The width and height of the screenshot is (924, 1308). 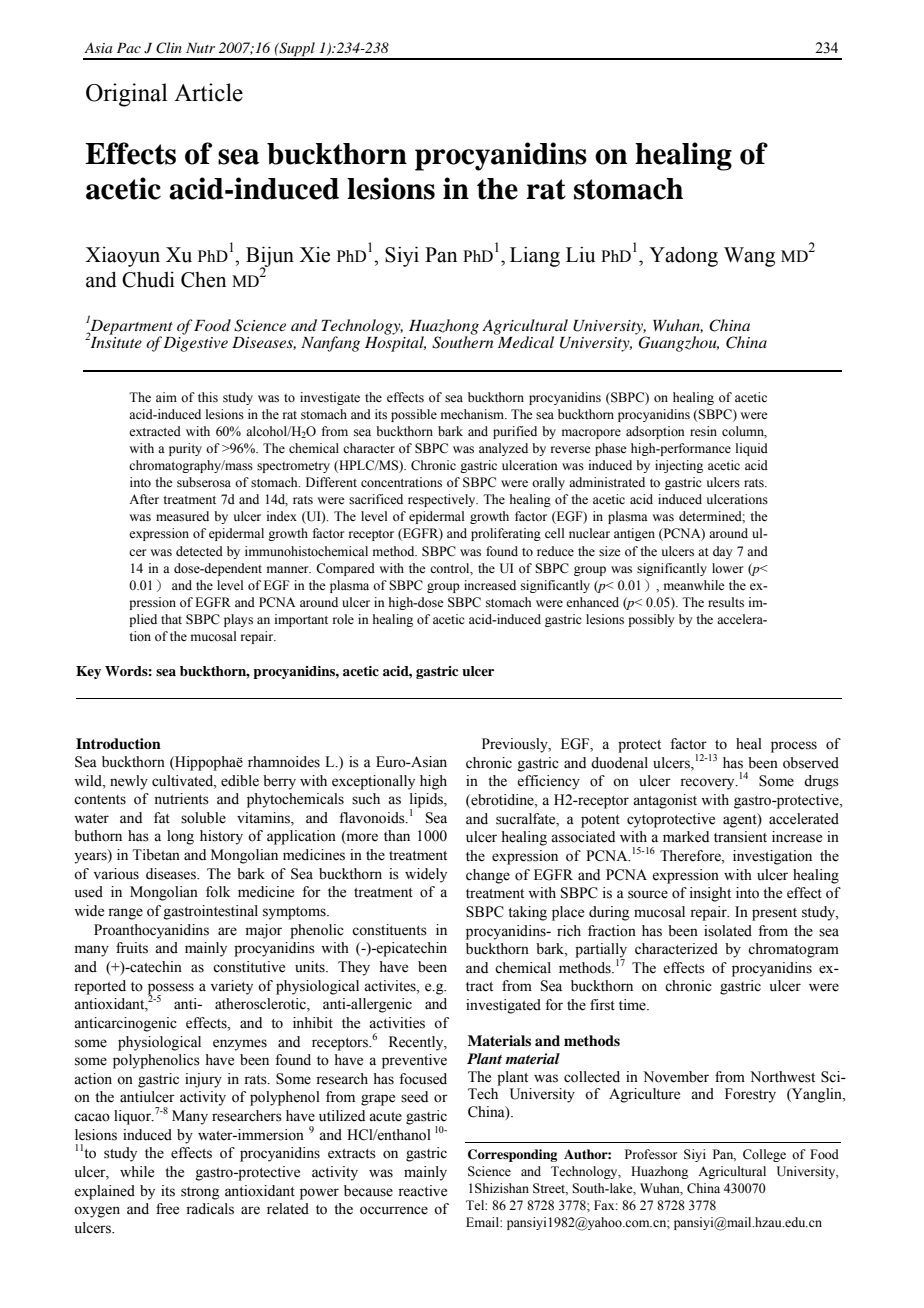 What do you see at coordinates (208, 92) in the screenshot?
I see `Article` at bounding box center [208, 92].
